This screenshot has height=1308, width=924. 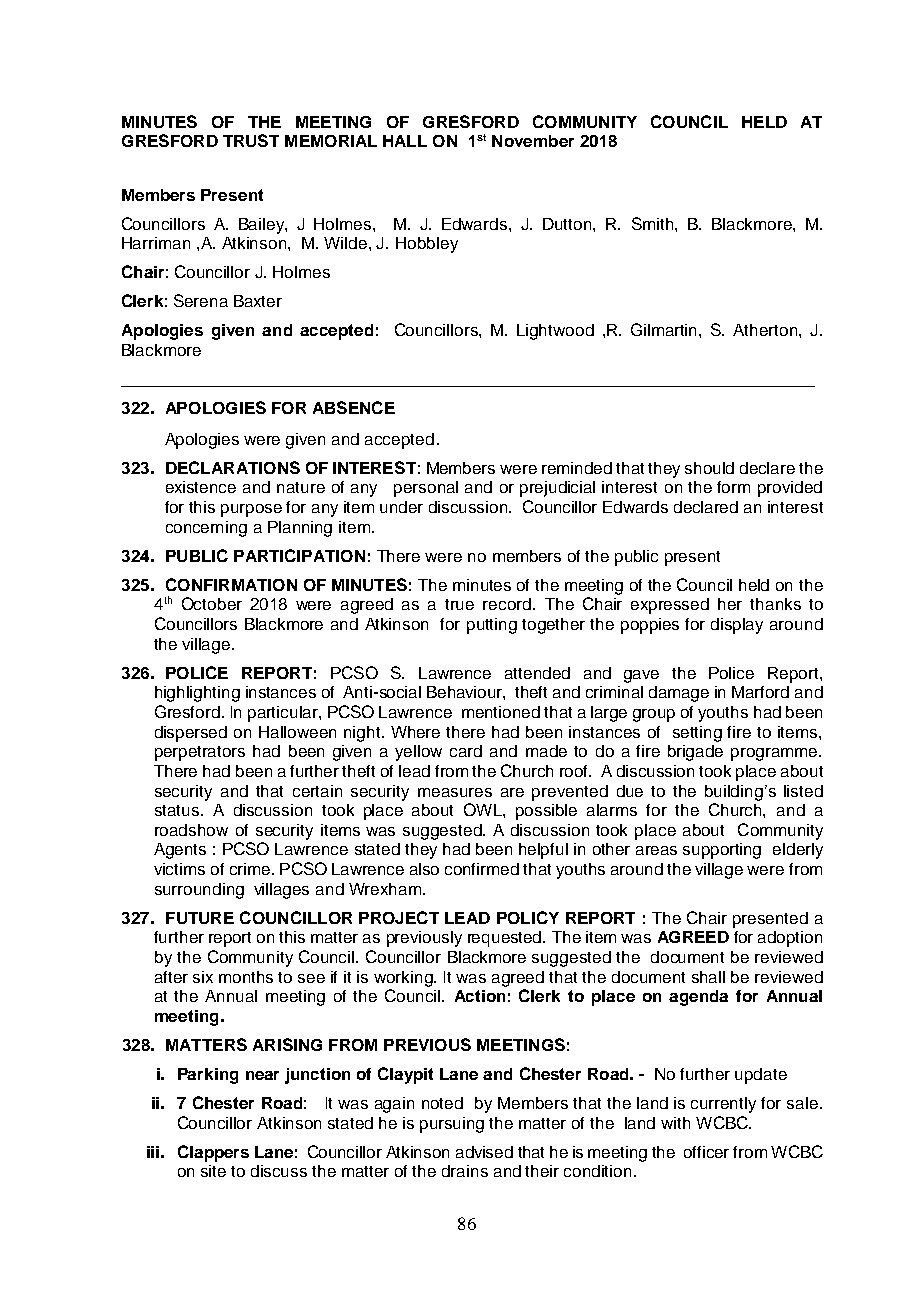 I want to click on November, so click(x=533, y=141).
